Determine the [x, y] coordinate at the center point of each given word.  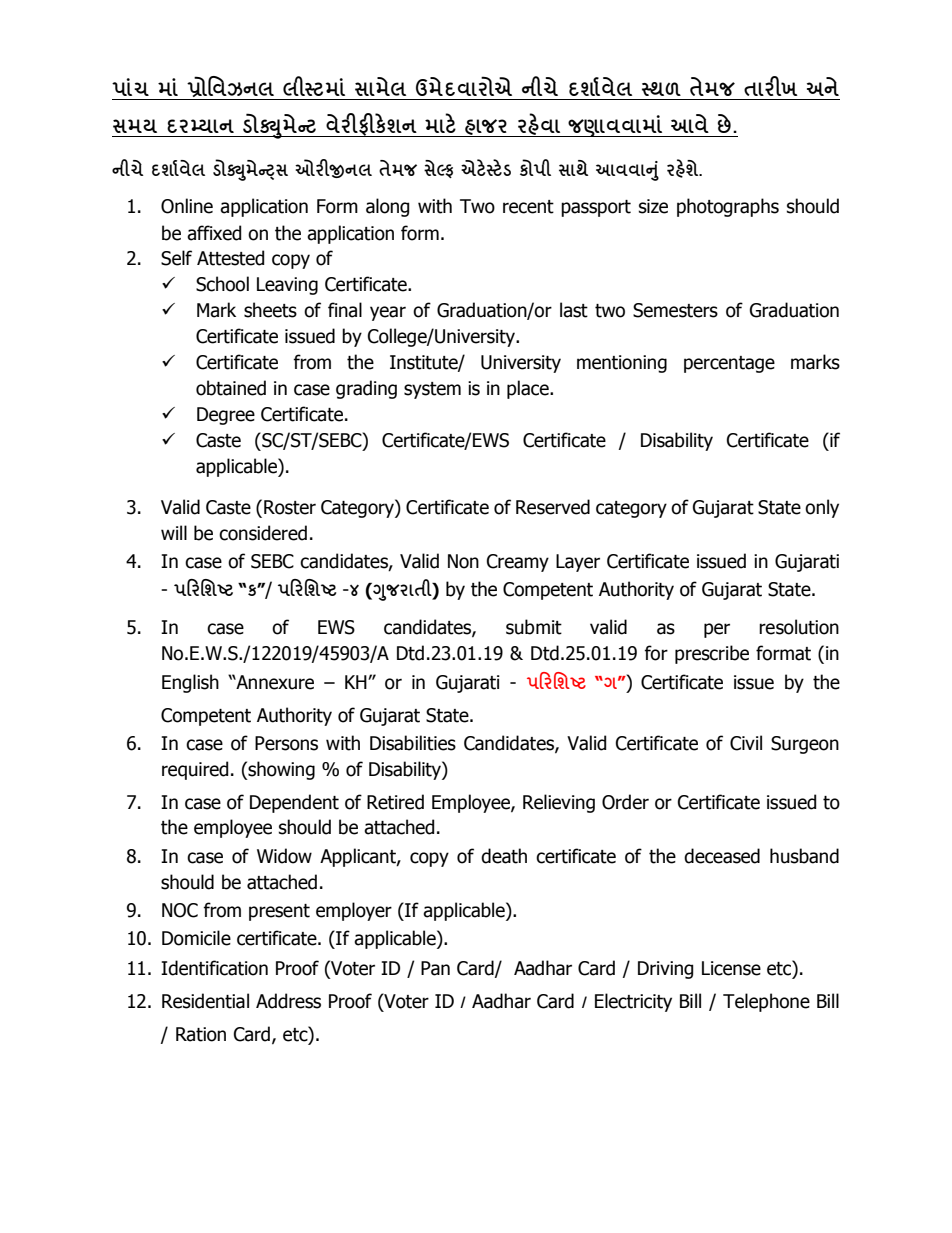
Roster [290, 507]
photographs [728, 207]
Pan [435, 968]
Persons [286, 743]
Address [288, 1001]
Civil [746, 743]
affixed [214, 233]
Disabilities [413, 743]
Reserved [553, 507]
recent [528, 207]
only [822, 508]
